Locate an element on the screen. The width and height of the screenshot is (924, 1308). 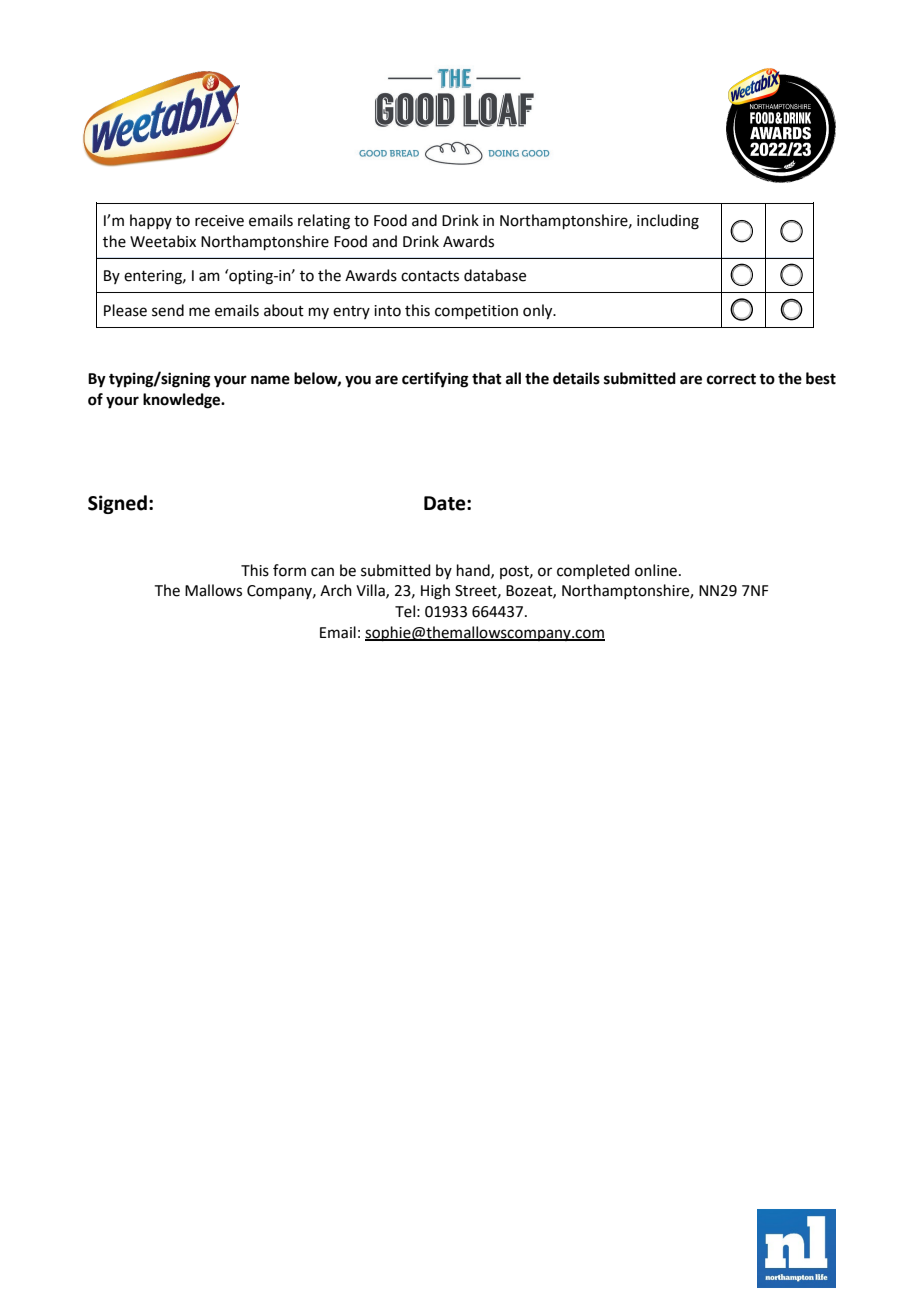
High is located at coordinates (435, 592).
